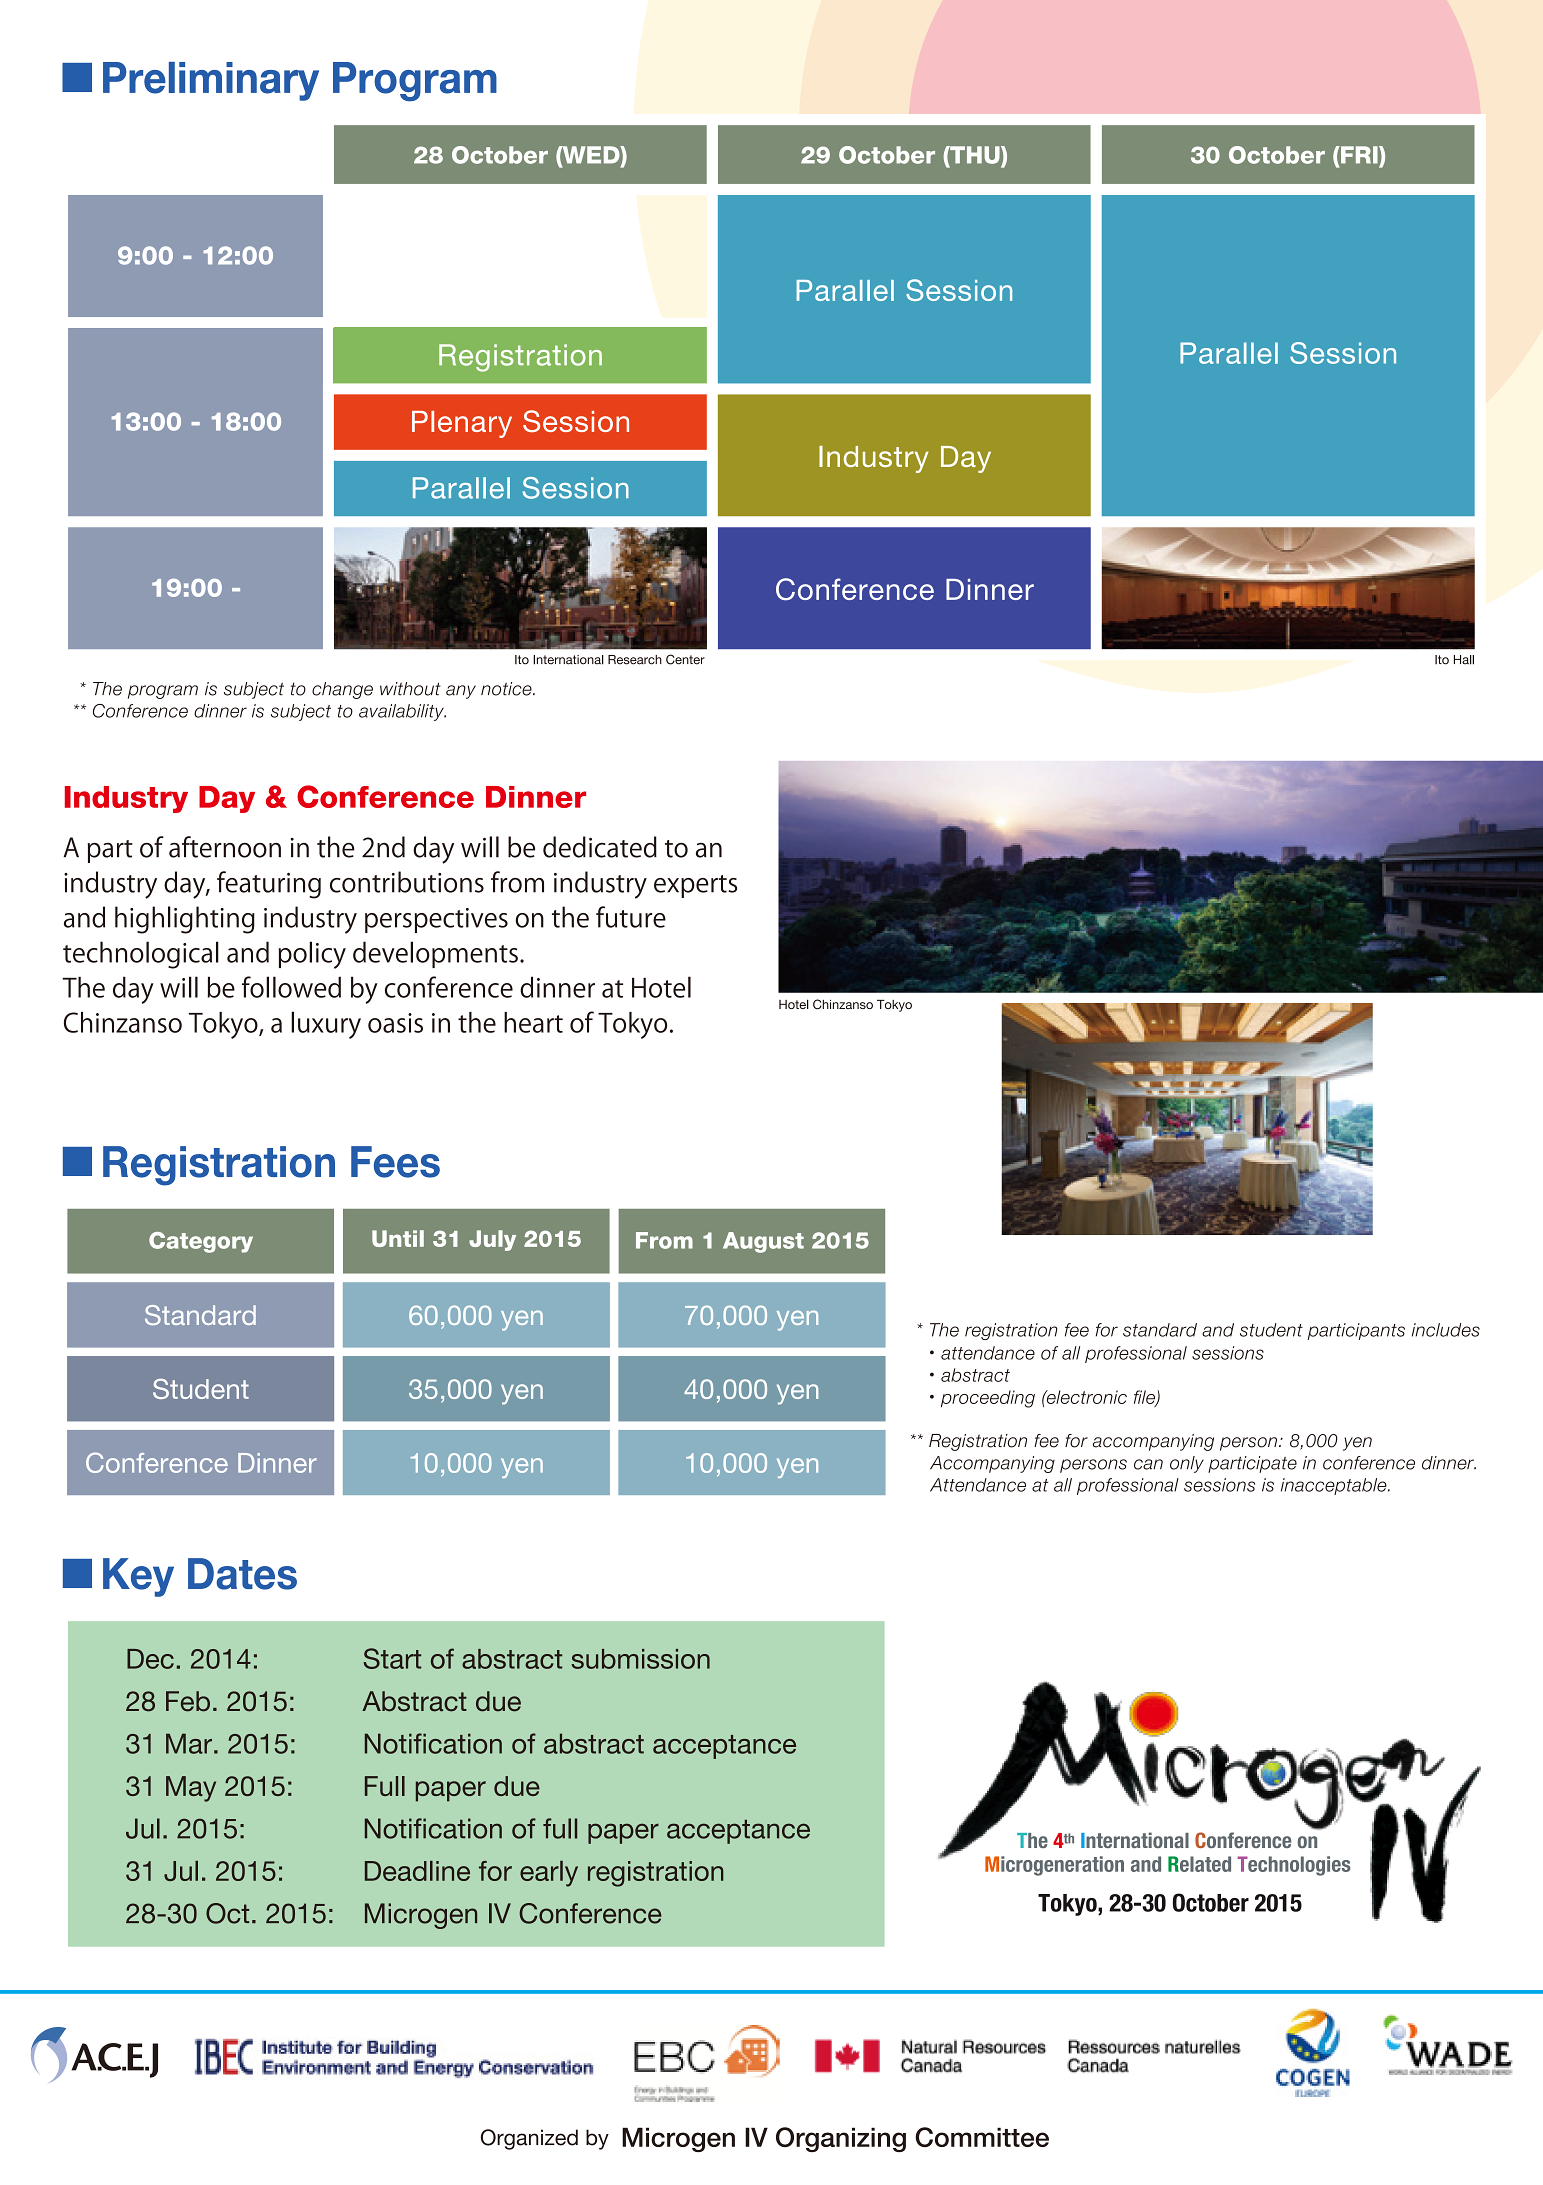  Describe the element at coordinates (342, 690) in the screenshot. I see `change` at that location.
